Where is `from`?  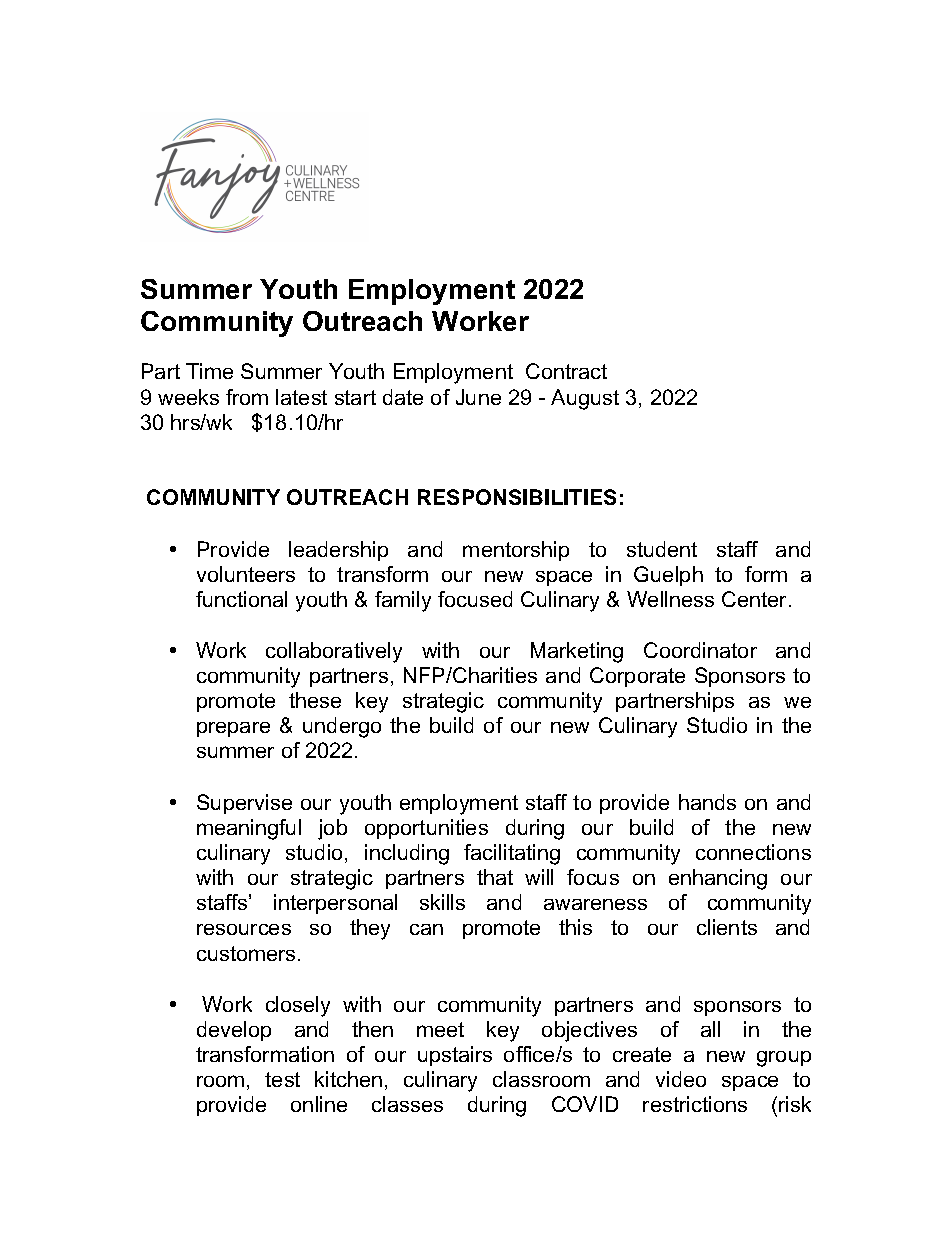 from is located at coordinates (247, 397).
